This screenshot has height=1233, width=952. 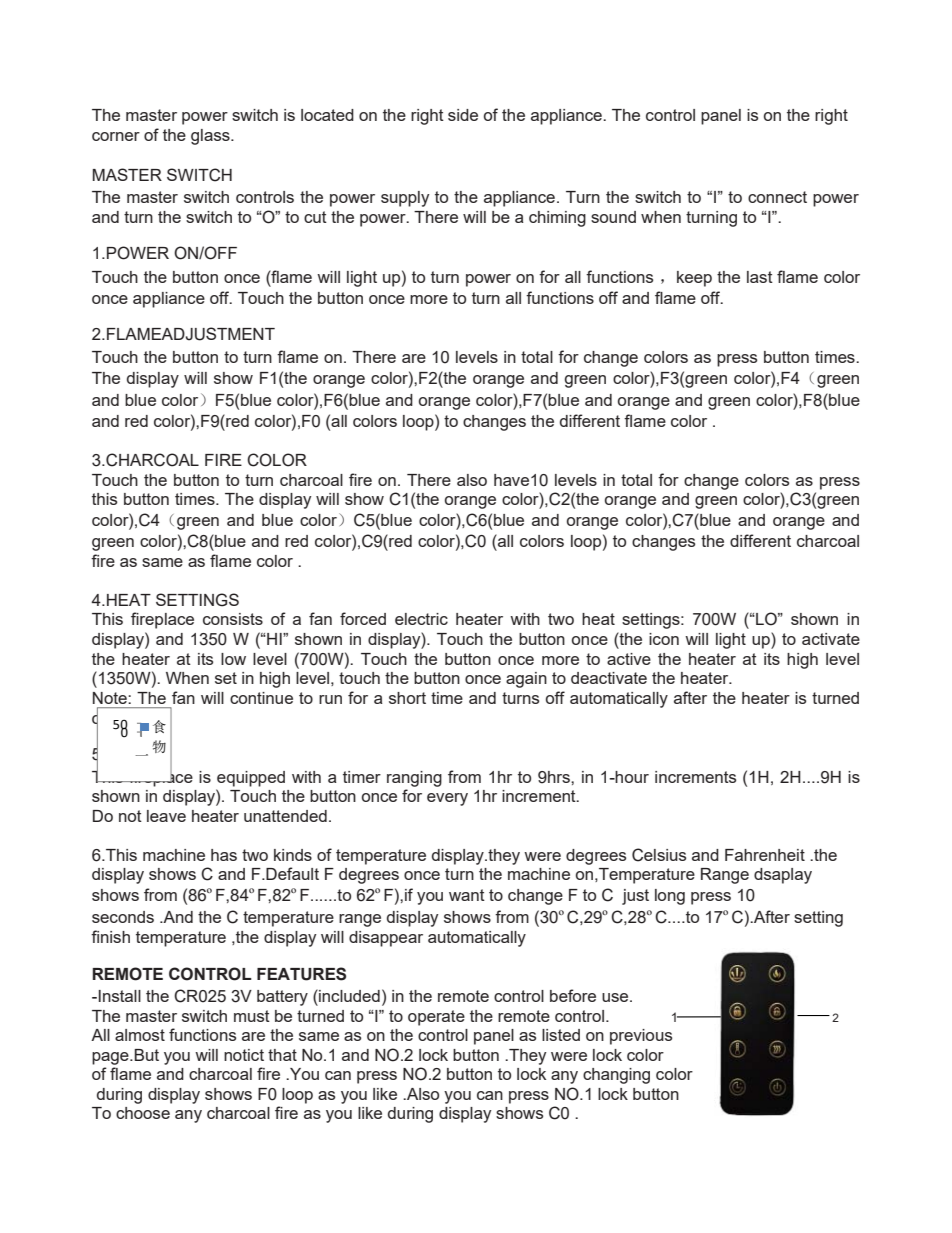 I want to click on chiming, so click(x=557, y=219).
